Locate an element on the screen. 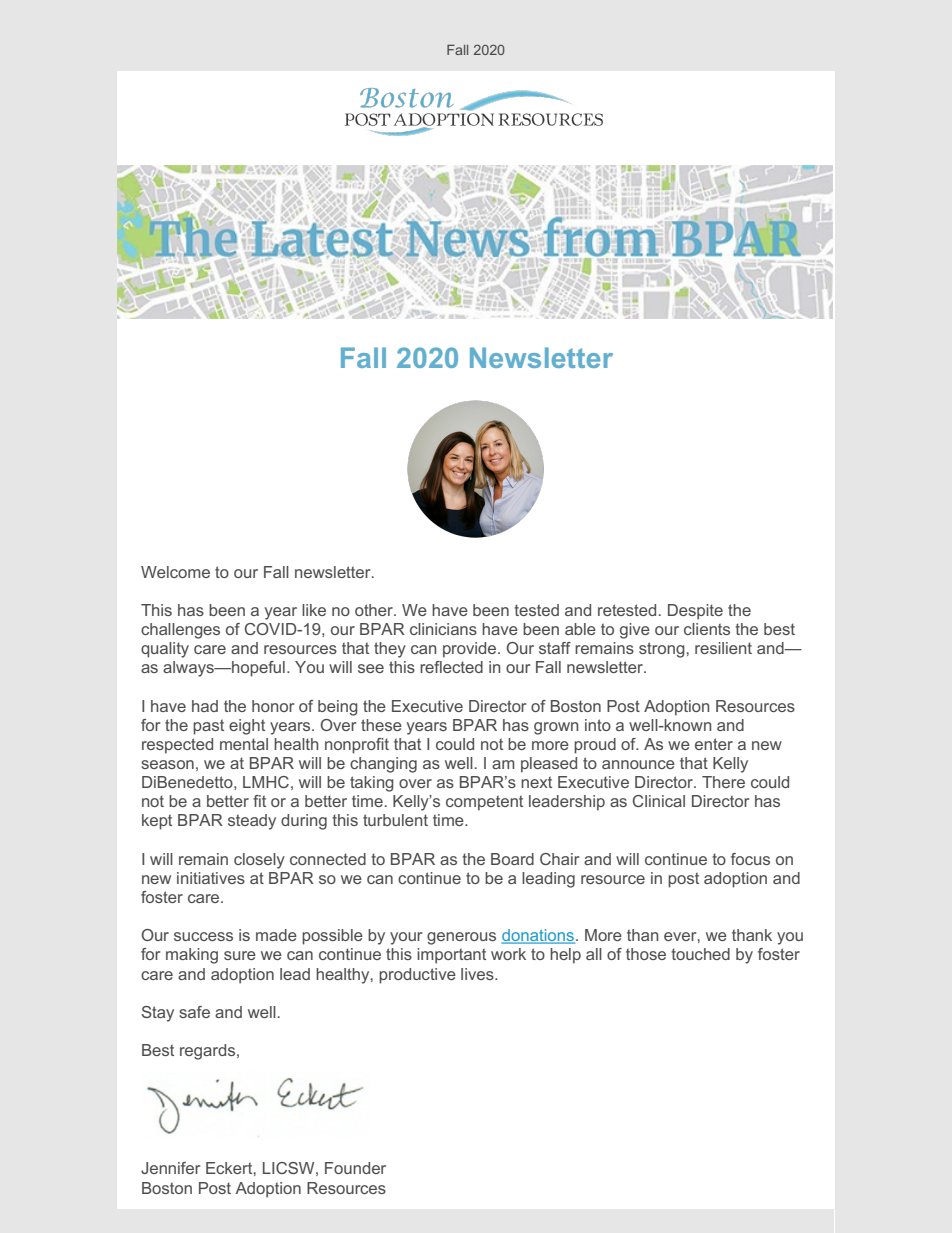  Despite is located at coordinates (695, 612).
